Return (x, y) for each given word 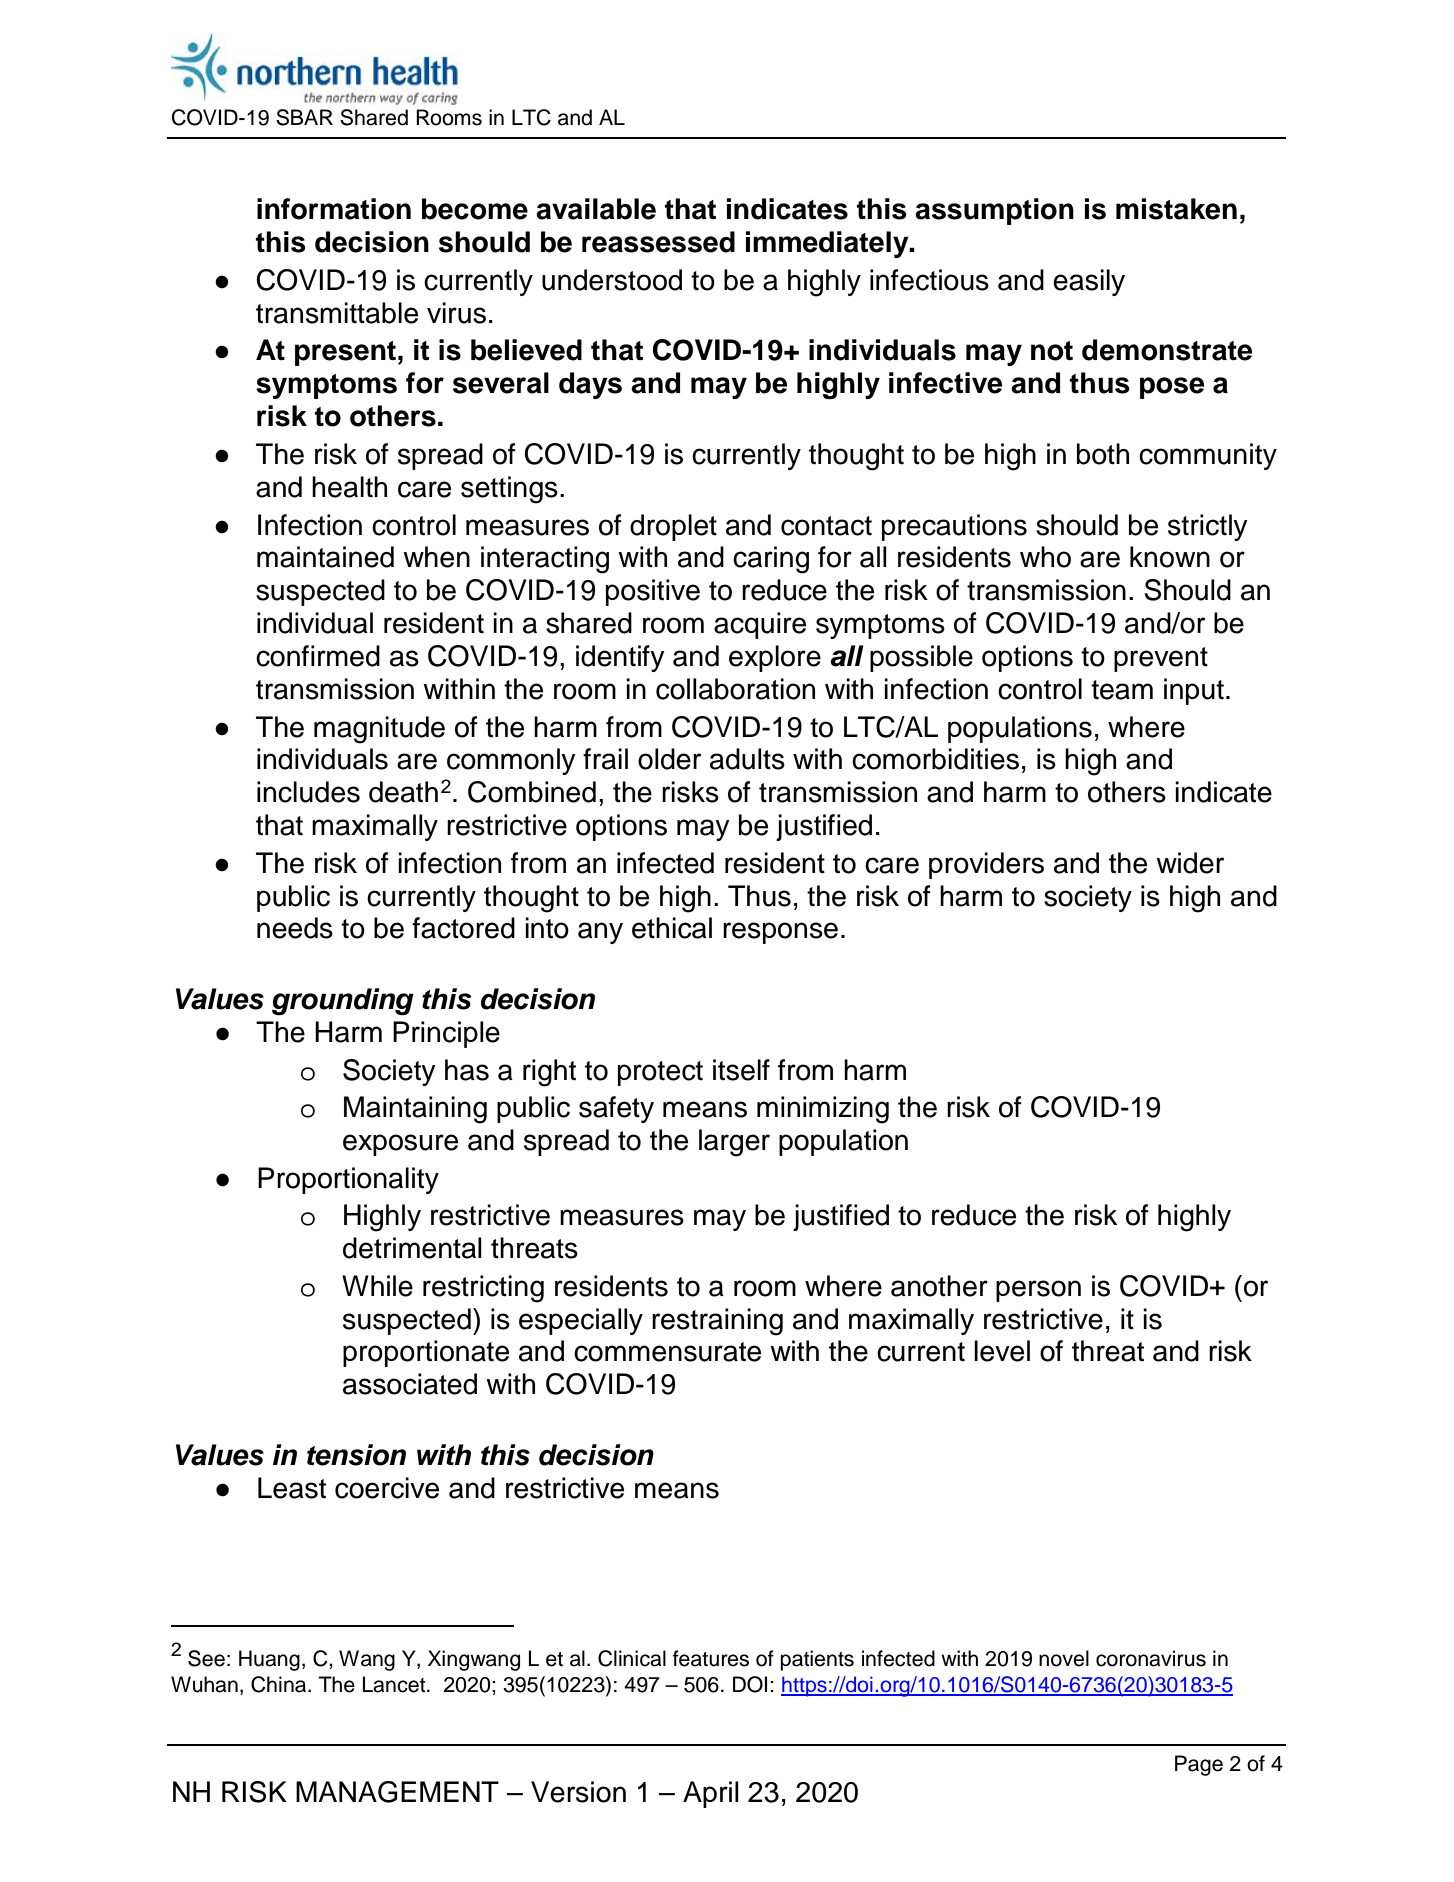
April (711, 1794)
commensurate (667, 1352)
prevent (1161, 659)
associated (410, 1384)
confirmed (318, 656)
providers (986, 865)
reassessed (658, 242)
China (280, 1684)
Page (1199, 1765)
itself (741, 1070)
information (334, 209)
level (1002, 1351)
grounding (343, 1002)
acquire (760, 625)
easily (1089, 282)
